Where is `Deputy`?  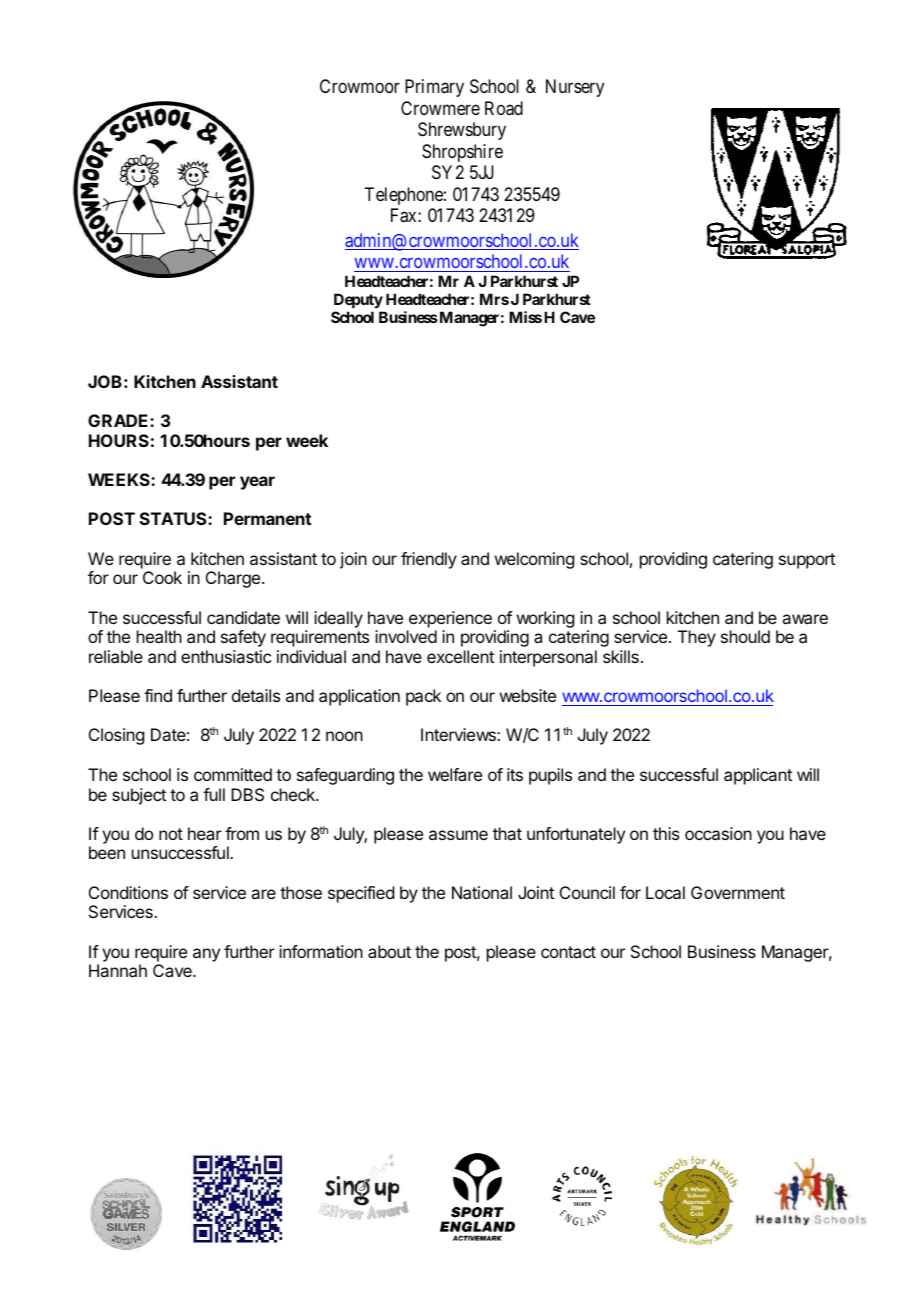 Deputy is located at coordinates (358, 300).
